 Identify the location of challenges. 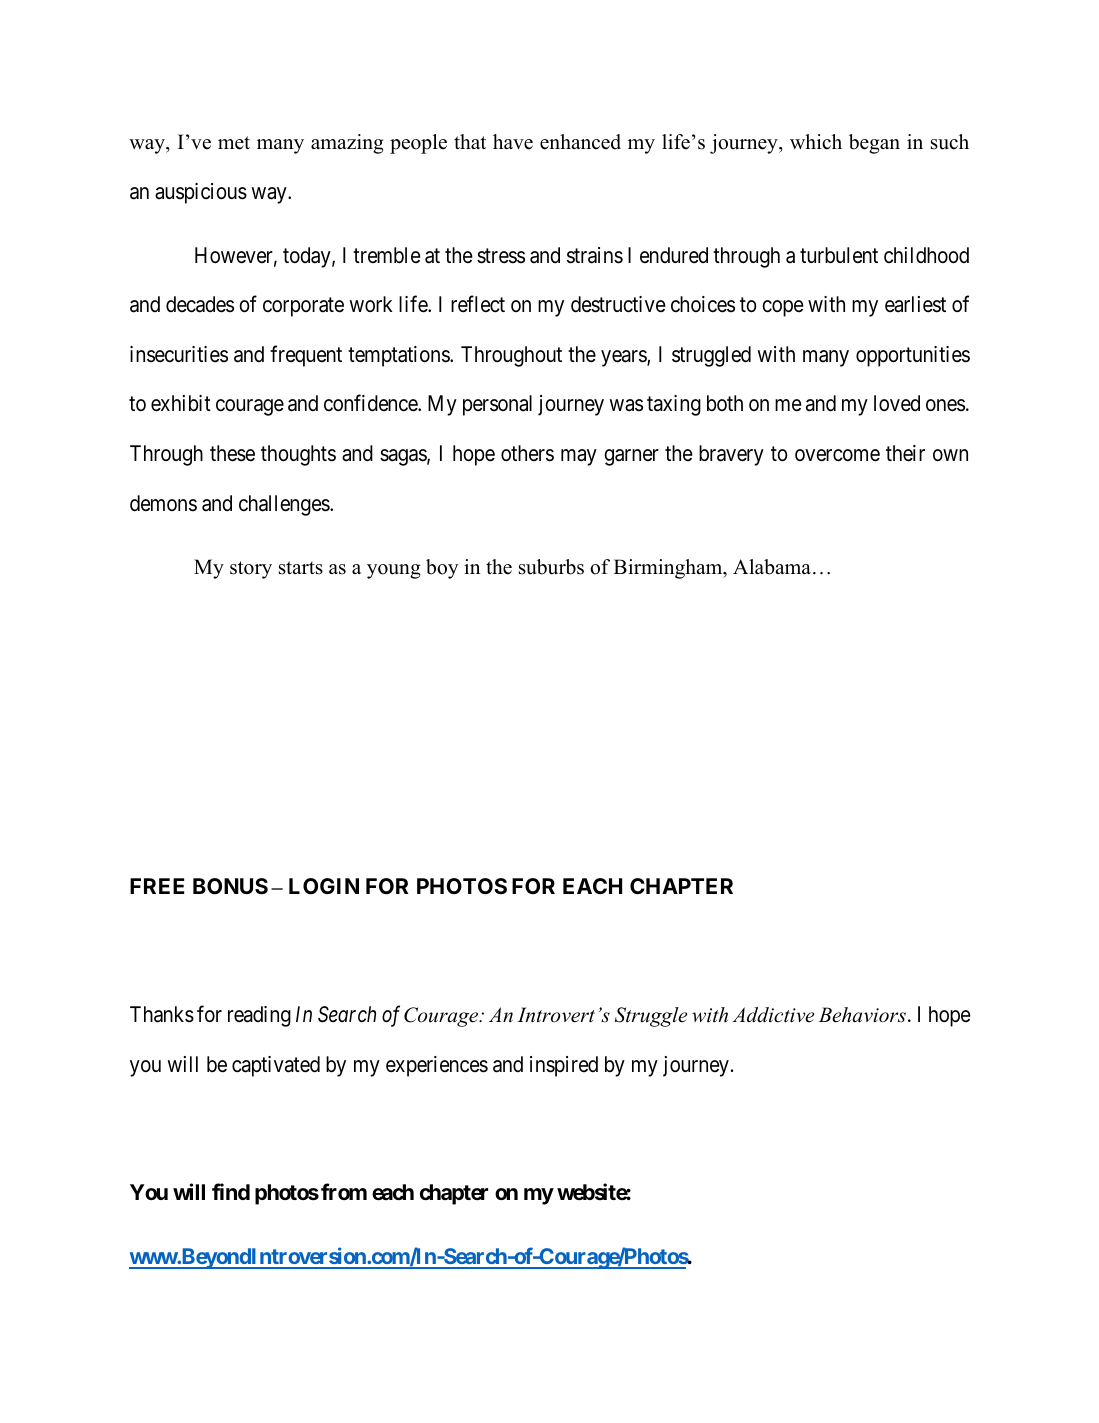
(285, 505).
